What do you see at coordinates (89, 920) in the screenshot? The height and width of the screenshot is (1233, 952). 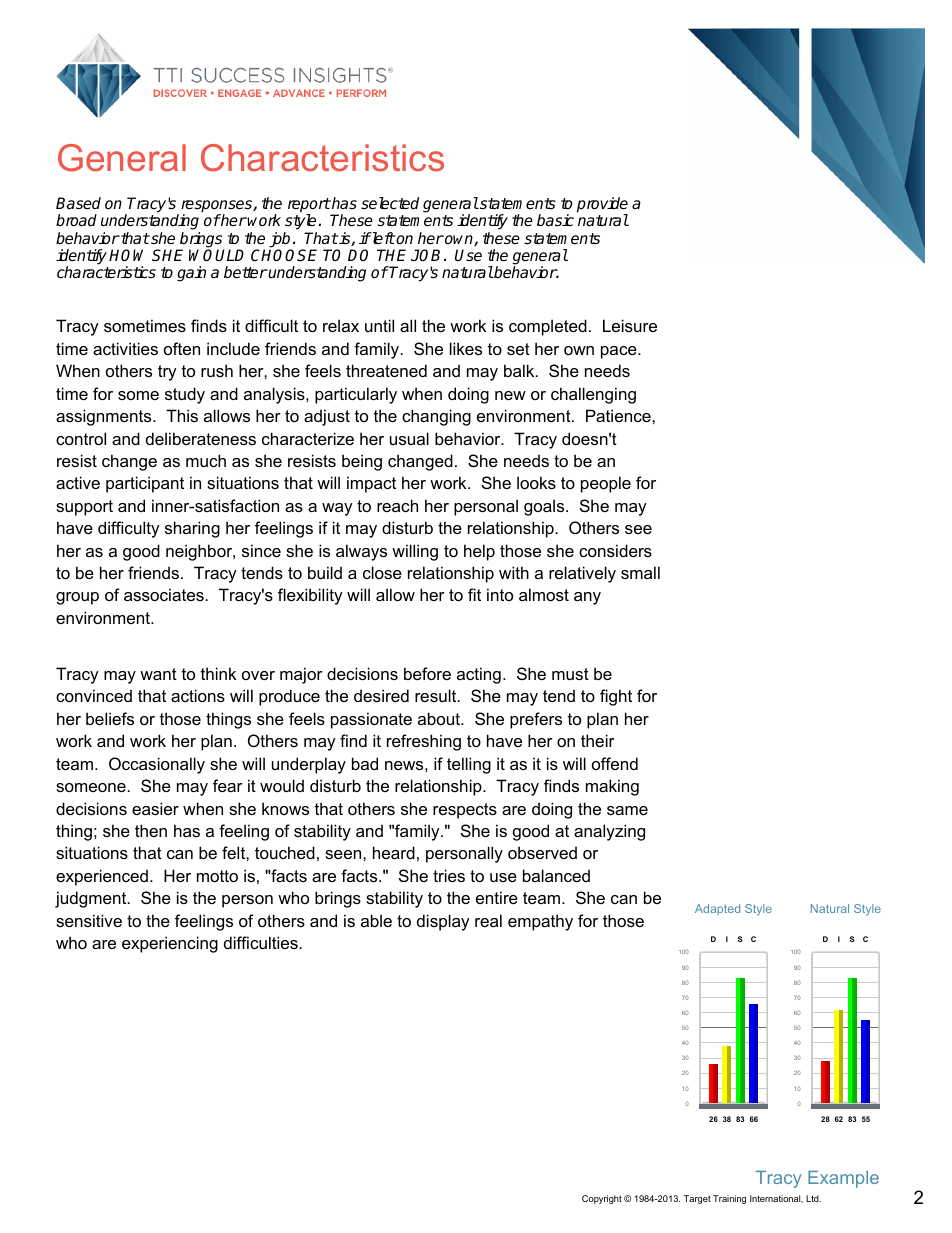 I see `sensitive` at bounding box center [89, 920].
